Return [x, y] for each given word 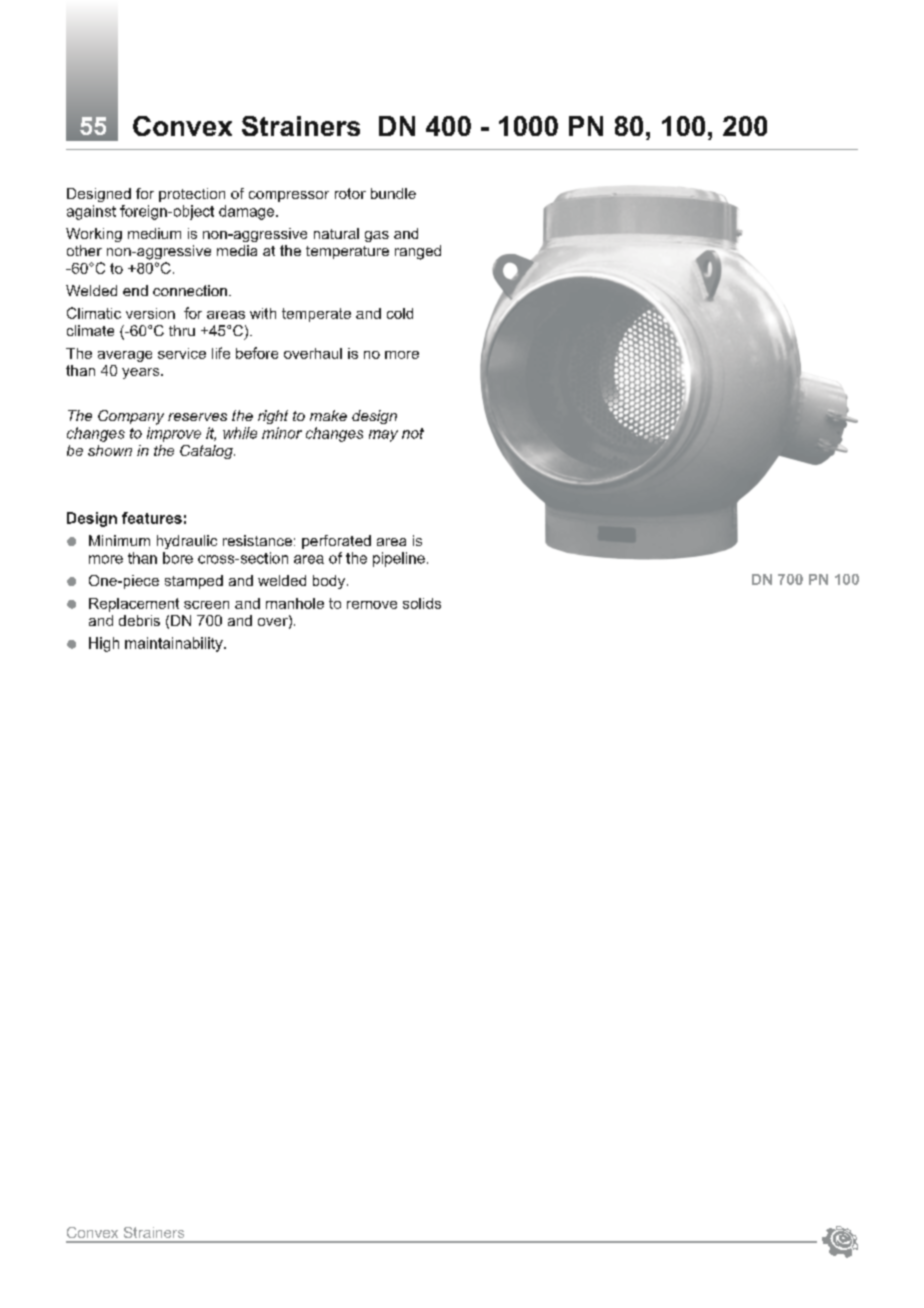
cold [400, 313]
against [91, 212]
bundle [393, 193]
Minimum [119, 540]
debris [139, 620]
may [383, 436]
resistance [257, 540]
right [273, 417]
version [150, 313]
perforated [336, 542]
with [263, 313]
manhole [295, 603]
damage [248, 212]
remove [372, 605]
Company [131, 417]
